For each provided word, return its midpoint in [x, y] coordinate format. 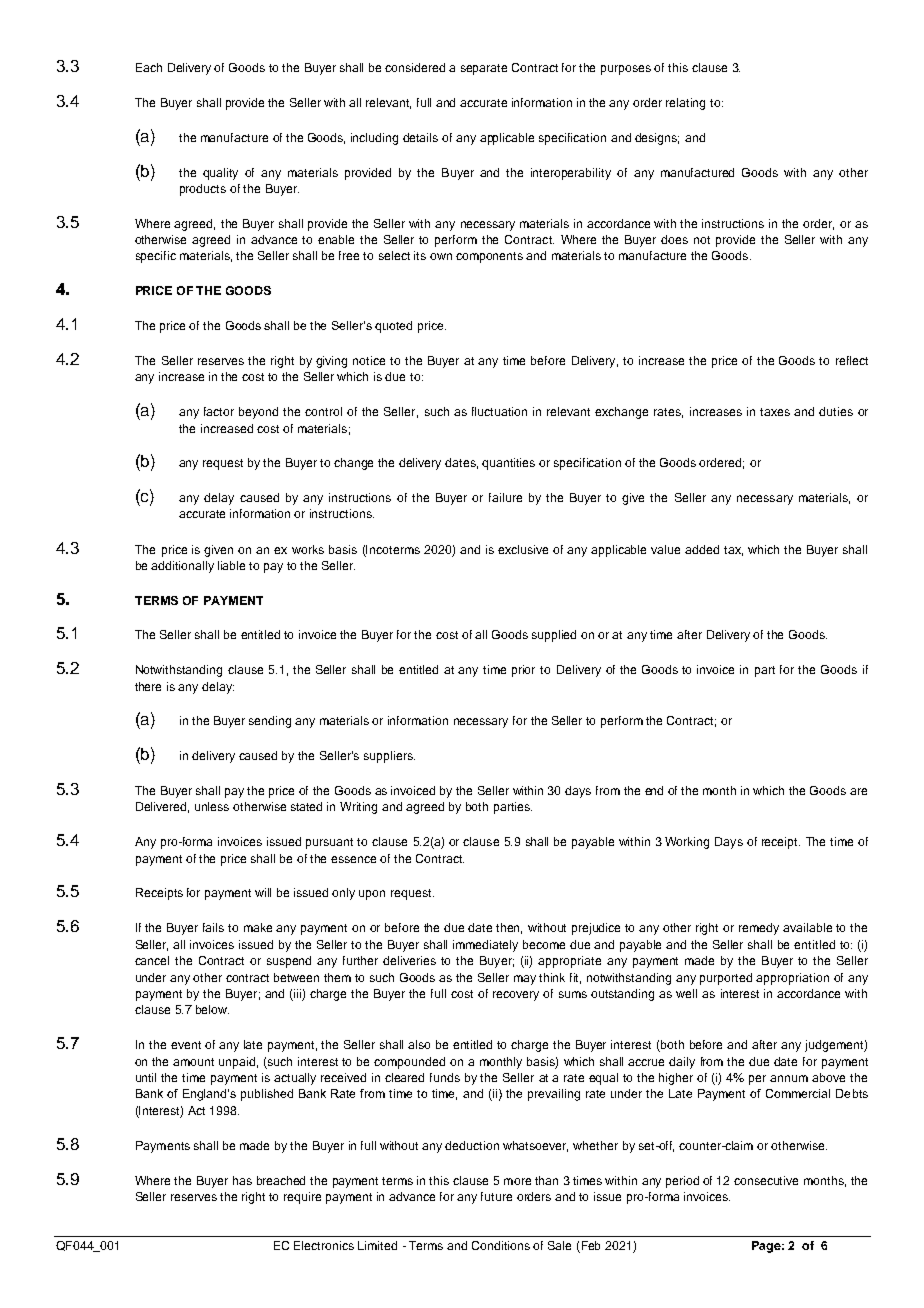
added [702, 549]
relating [685, 104]
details [420, 137]
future [496, 1196]
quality [220, 174]
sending [270, 722]
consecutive [766, 1180]
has [242, 1180]
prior [523, 671]
